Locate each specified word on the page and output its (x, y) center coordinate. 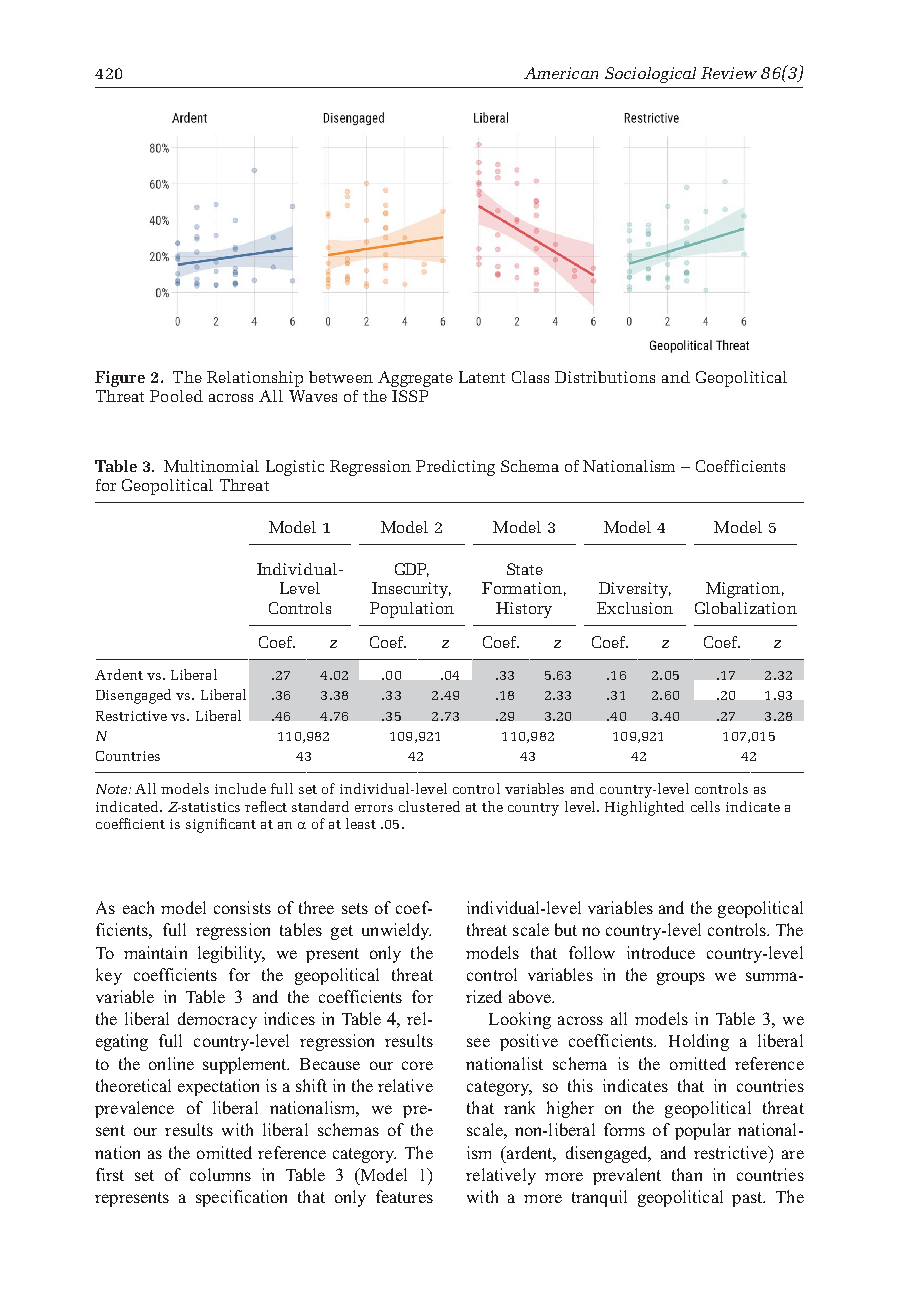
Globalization (746, 608)
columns (220, 1174)
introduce (661, 952)
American (561, 73)
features (404, 1196)
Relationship (255, 379)
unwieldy (396, 931)
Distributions (605, 377)
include (240, 788)
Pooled (176, 396)
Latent (482, 377)
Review (729, 73)
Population (412, 610)
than (687, 1174)
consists (242, 907)
